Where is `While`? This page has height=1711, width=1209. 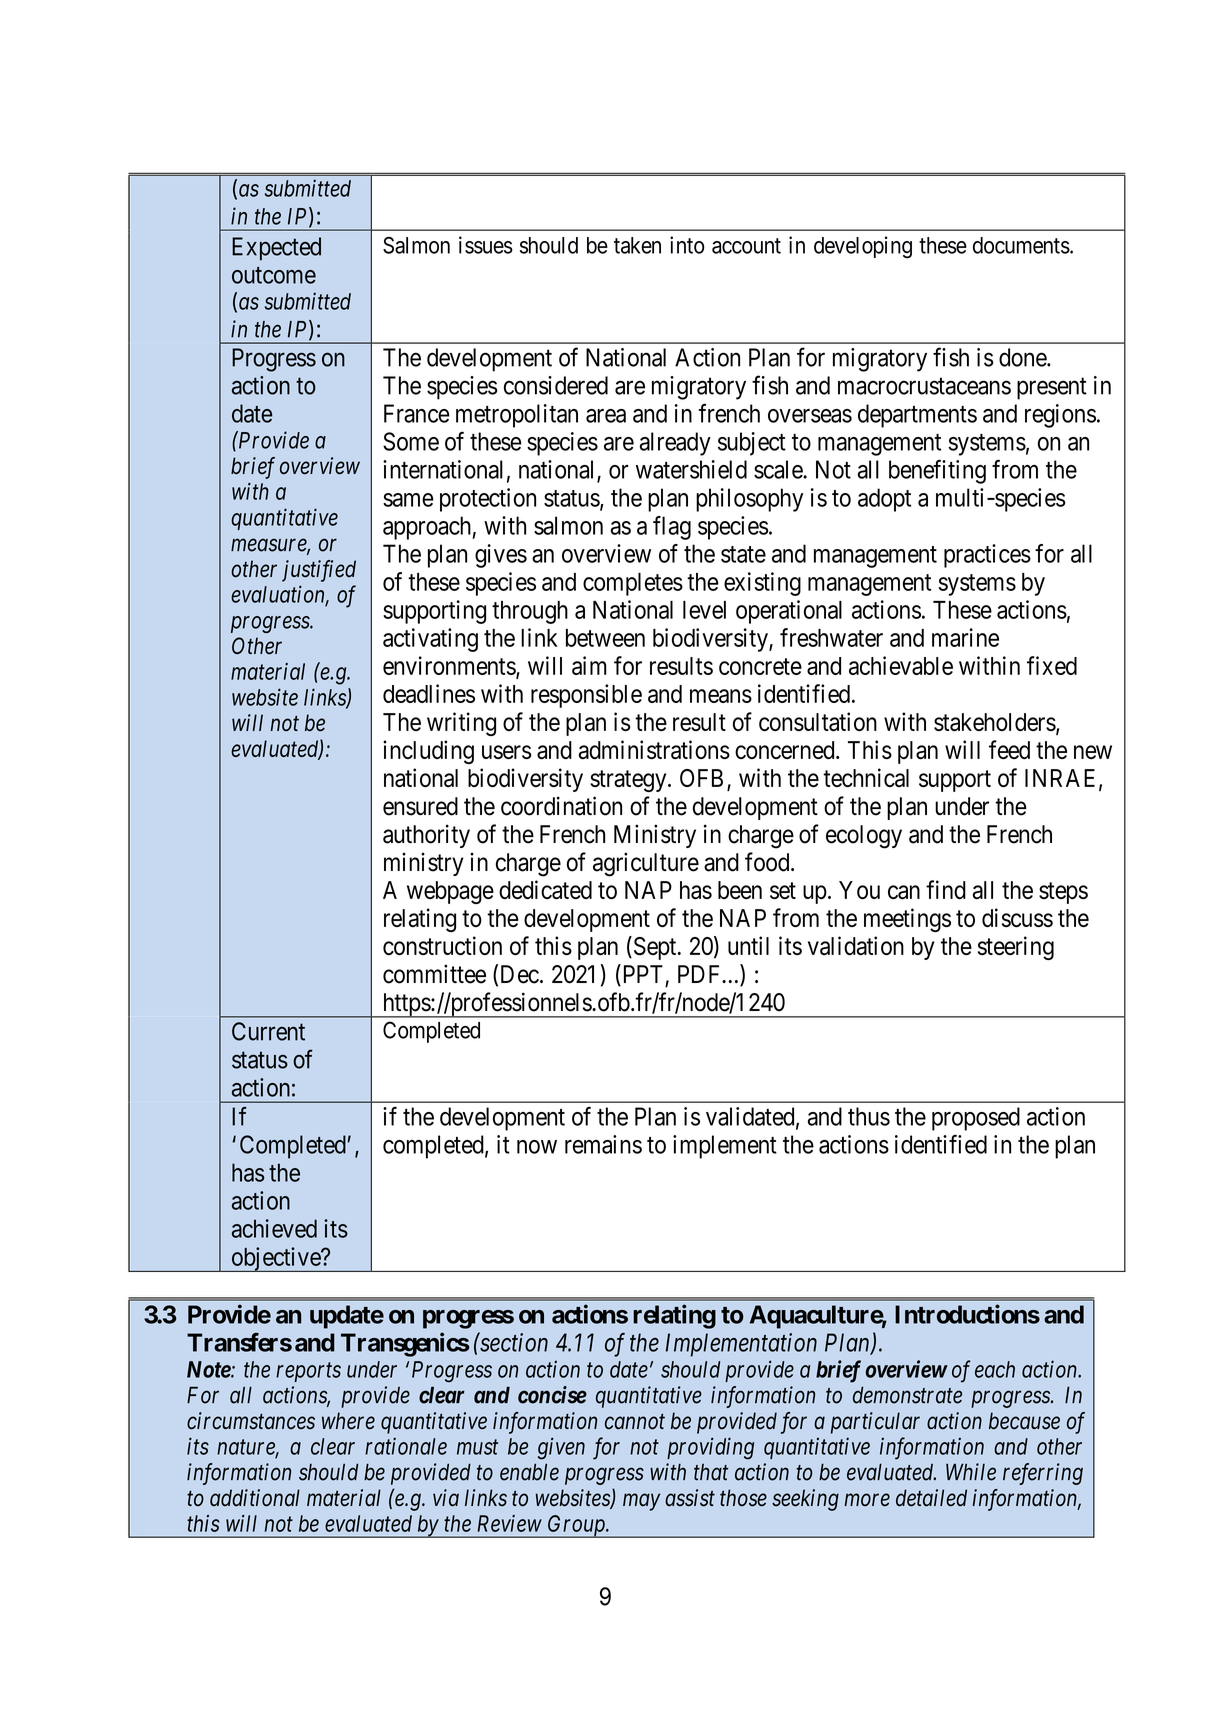 While is located at coordinates (971, 1472).
